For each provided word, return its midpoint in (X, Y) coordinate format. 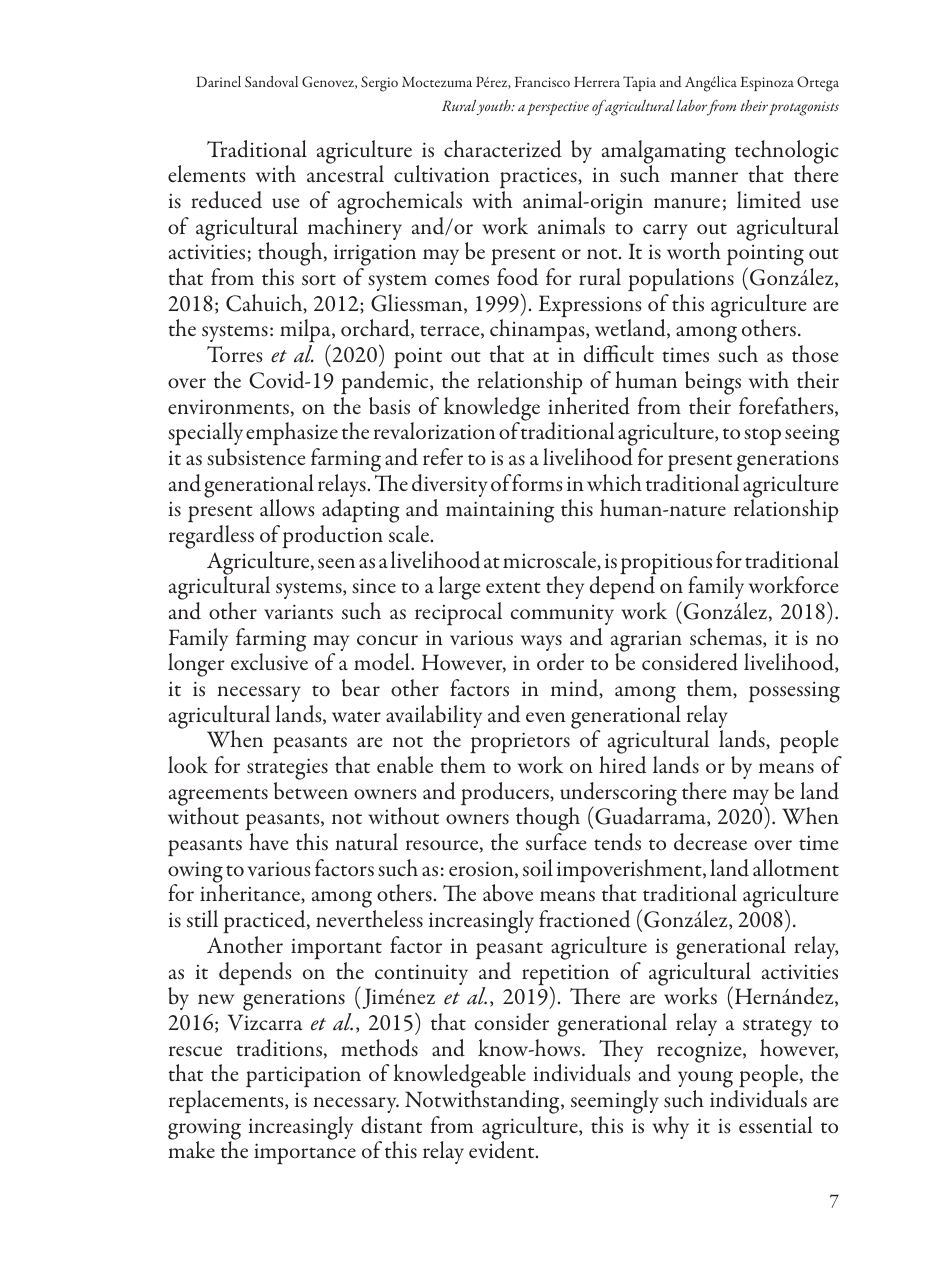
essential (776, 1125)
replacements (227, 1102)
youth (494, 107)
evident (503, 1149)
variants (298, 612)
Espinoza (767, 84)
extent (513, 588)
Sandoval (271, 82)
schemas (727, 638)
